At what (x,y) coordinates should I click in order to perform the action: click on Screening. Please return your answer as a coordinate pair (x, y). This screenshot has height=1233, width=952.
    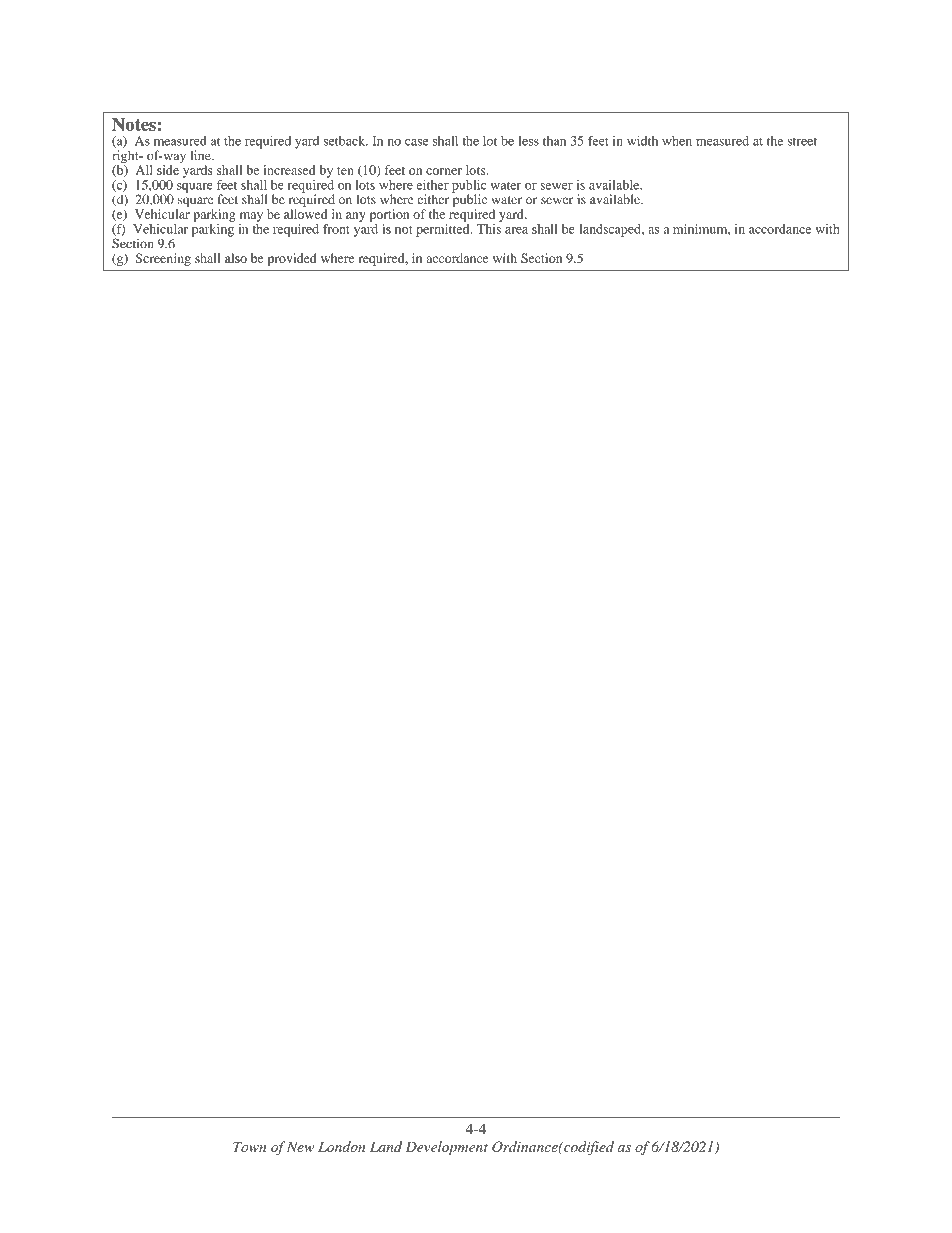
    Looking at the image, I should click on (163, 259).
